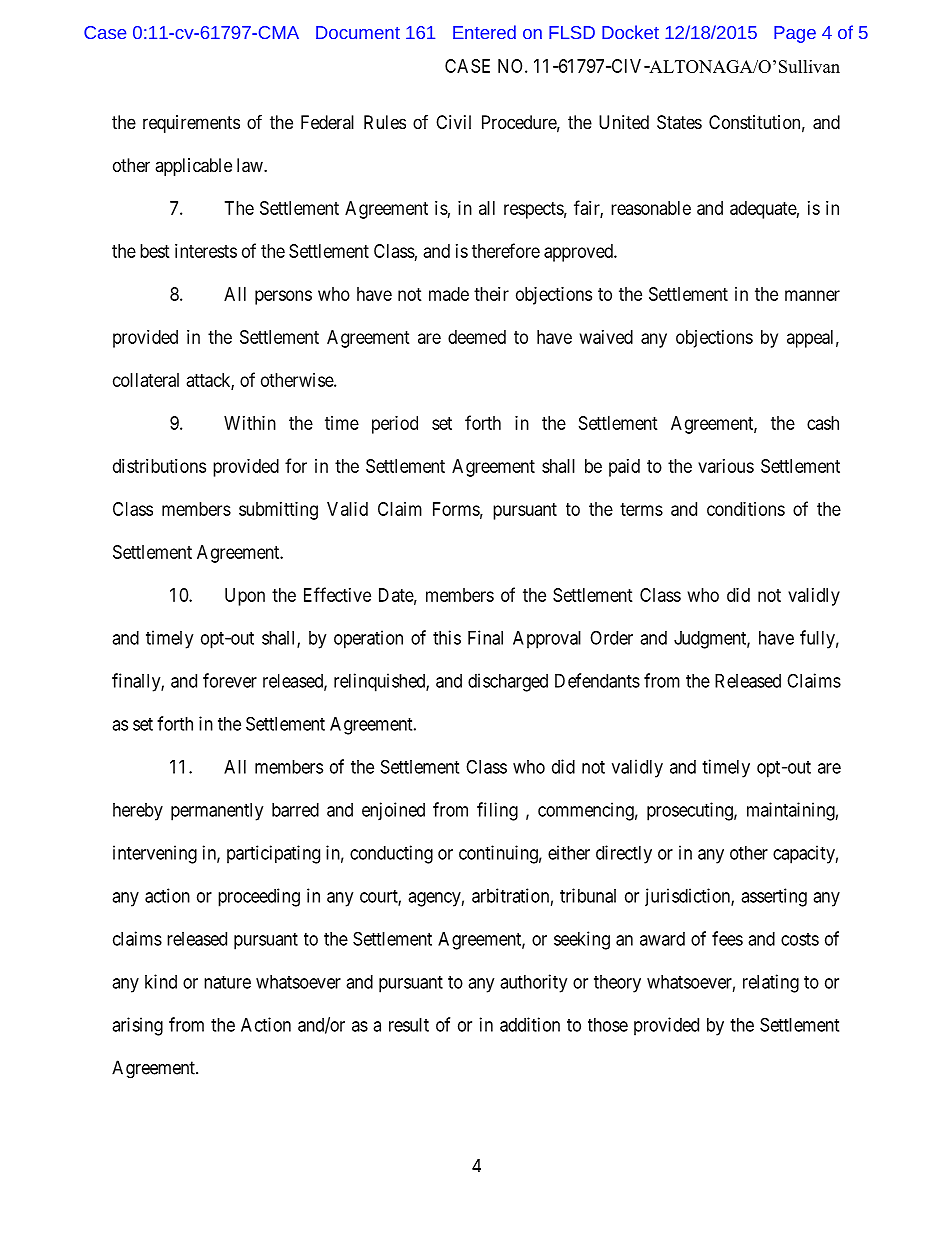 This screenshot has width=952, height=1233. What do you see at coordinates (812, 295) in the screenshot?
I see `manner` at bounding box center [812, 295].
